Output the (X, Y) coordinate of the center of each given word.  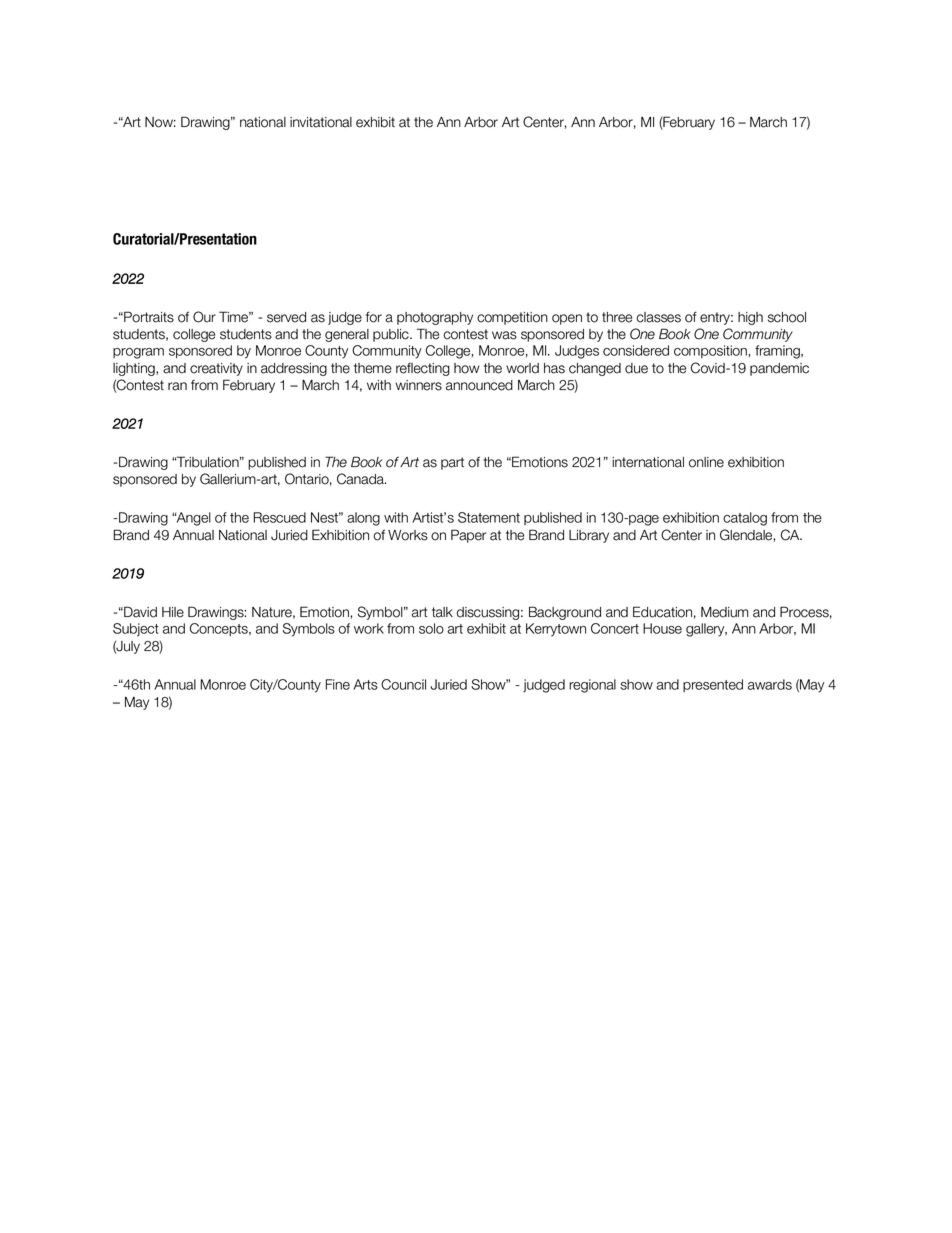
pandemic (779, 369)
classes (658, 317)
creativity (216, 369)
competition (512, 318)
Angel (193, 519)
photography (435, 318)
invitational (321, 122)
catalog (745, 519)
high (750, 318)
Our (204, 317)
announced (479, 385)
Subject (136, 630)
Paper (468, 536)
